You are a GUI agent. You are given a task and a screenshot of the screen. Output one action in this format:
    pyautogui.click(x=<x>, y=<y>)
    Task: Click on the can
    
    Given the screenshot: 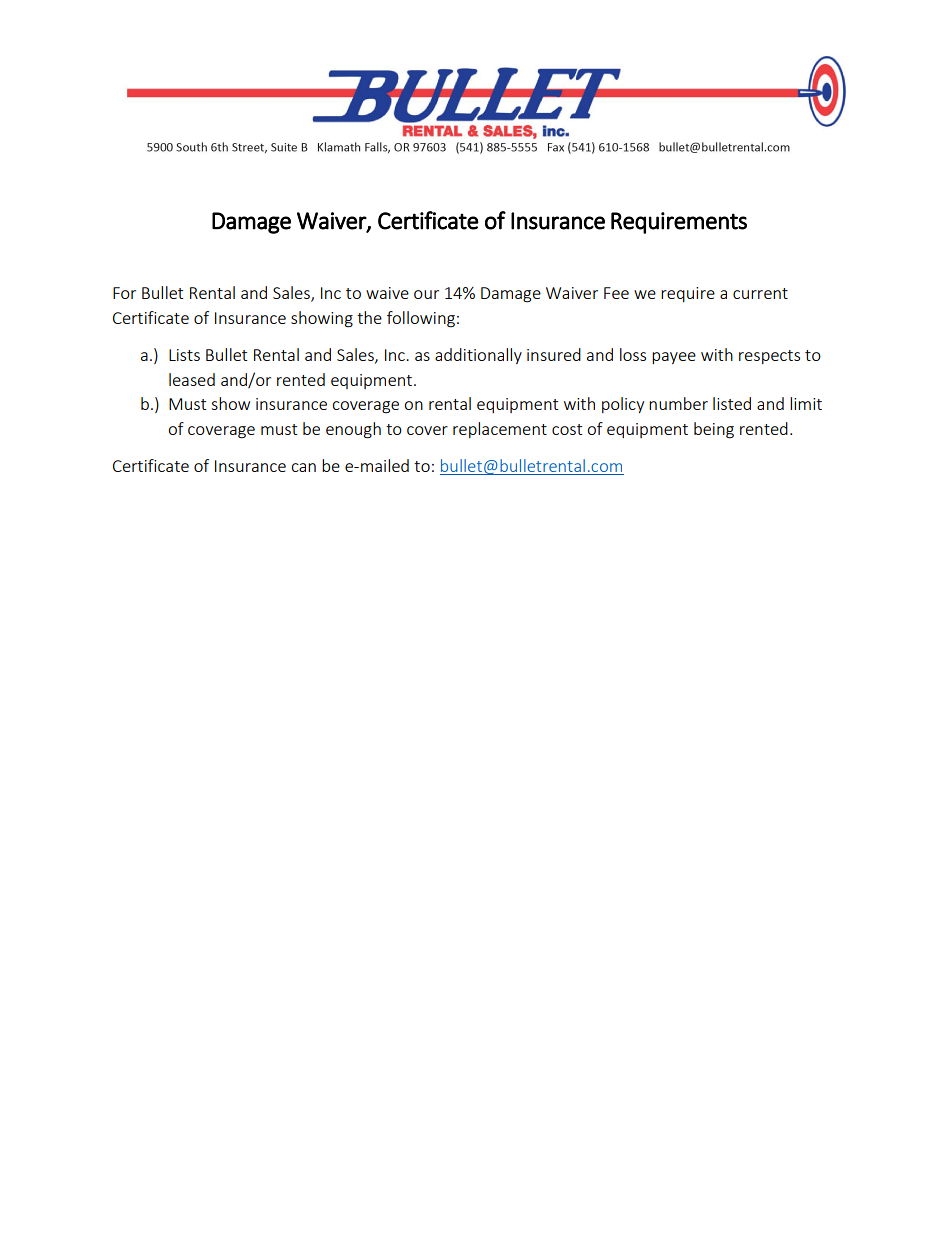 What is the action you would take?
    pyautogui.click(x=303, y=467)
